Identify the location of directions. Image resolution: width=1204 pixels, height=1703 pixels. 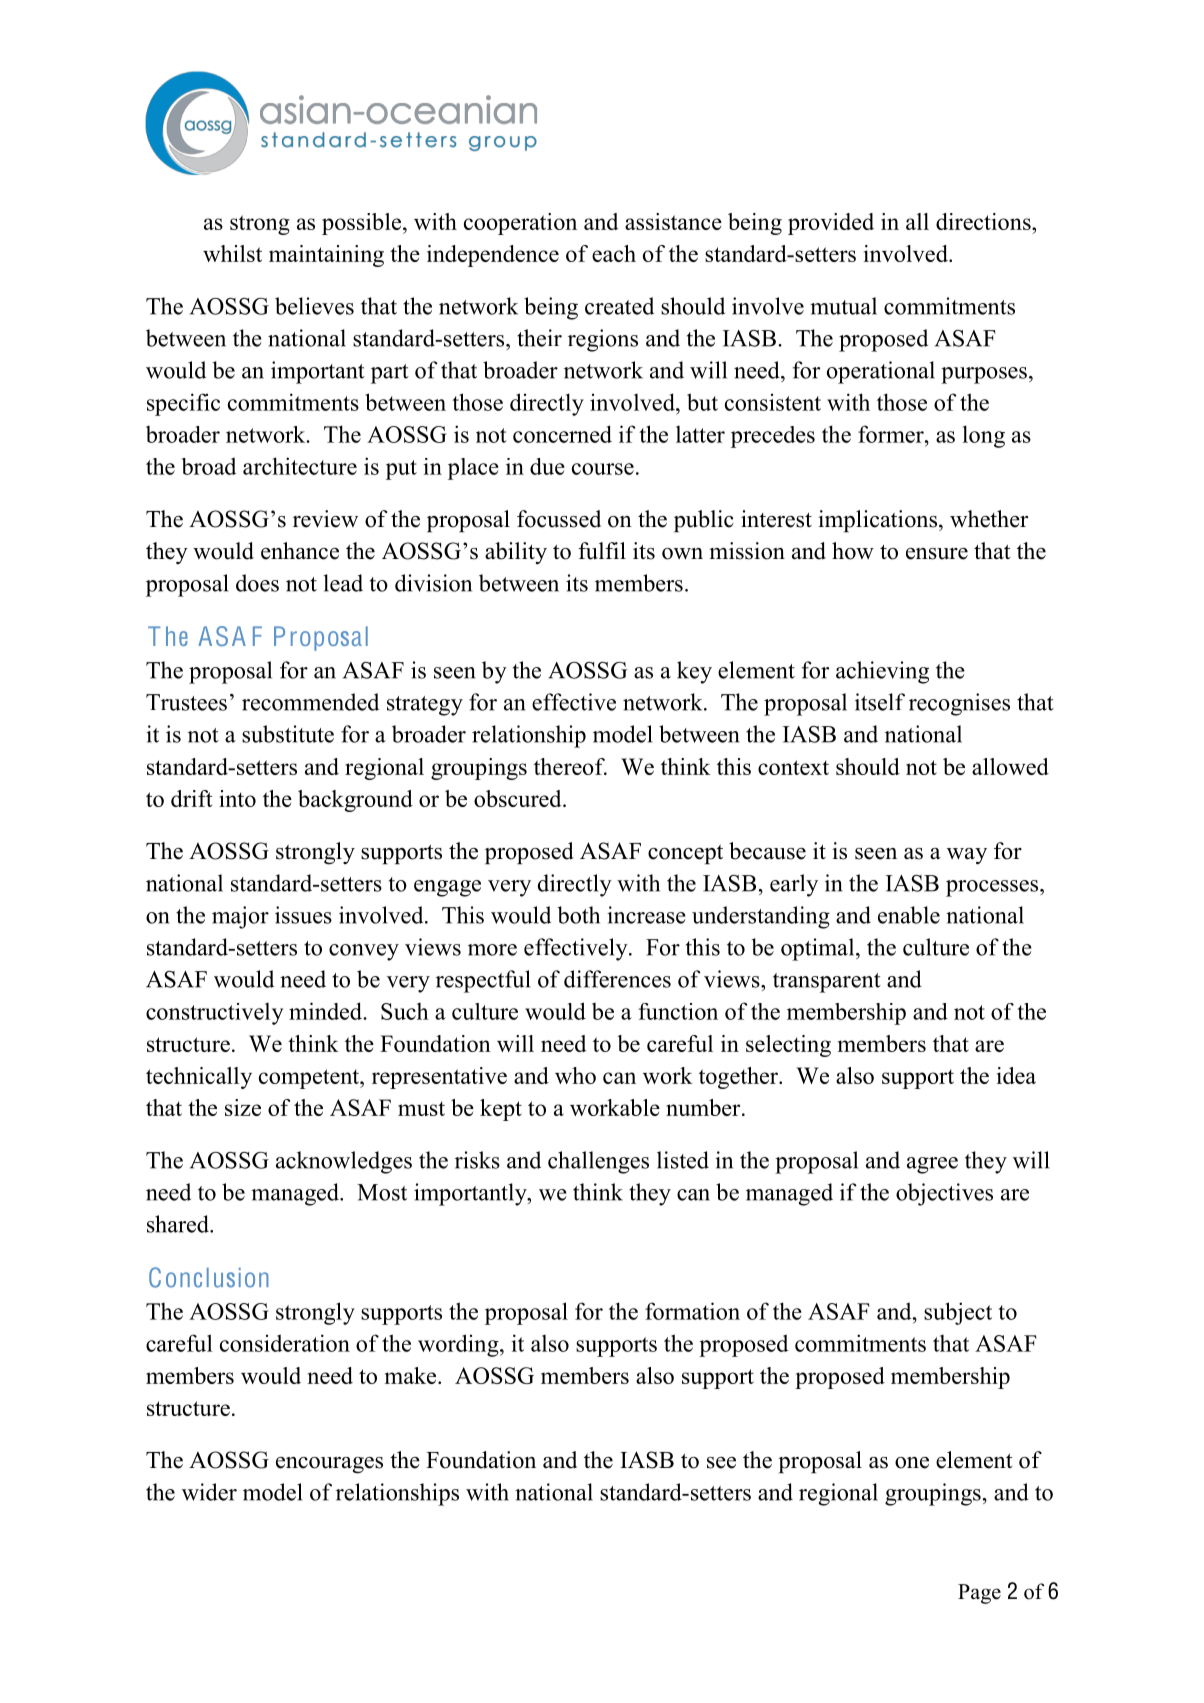
(984, 221).
